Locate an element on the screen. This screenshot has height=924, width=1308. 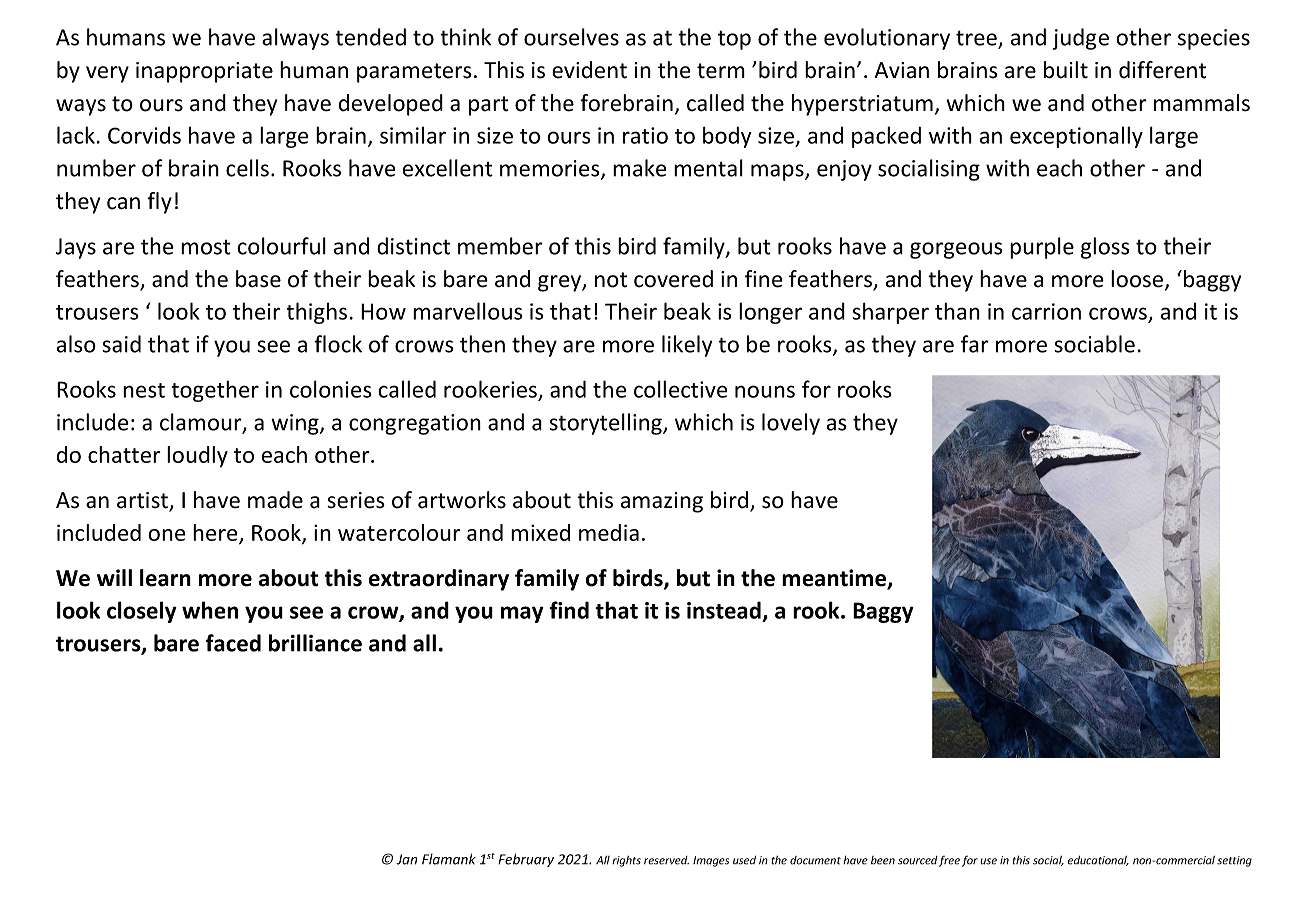
reserved is located at coordinates (666, 860).
